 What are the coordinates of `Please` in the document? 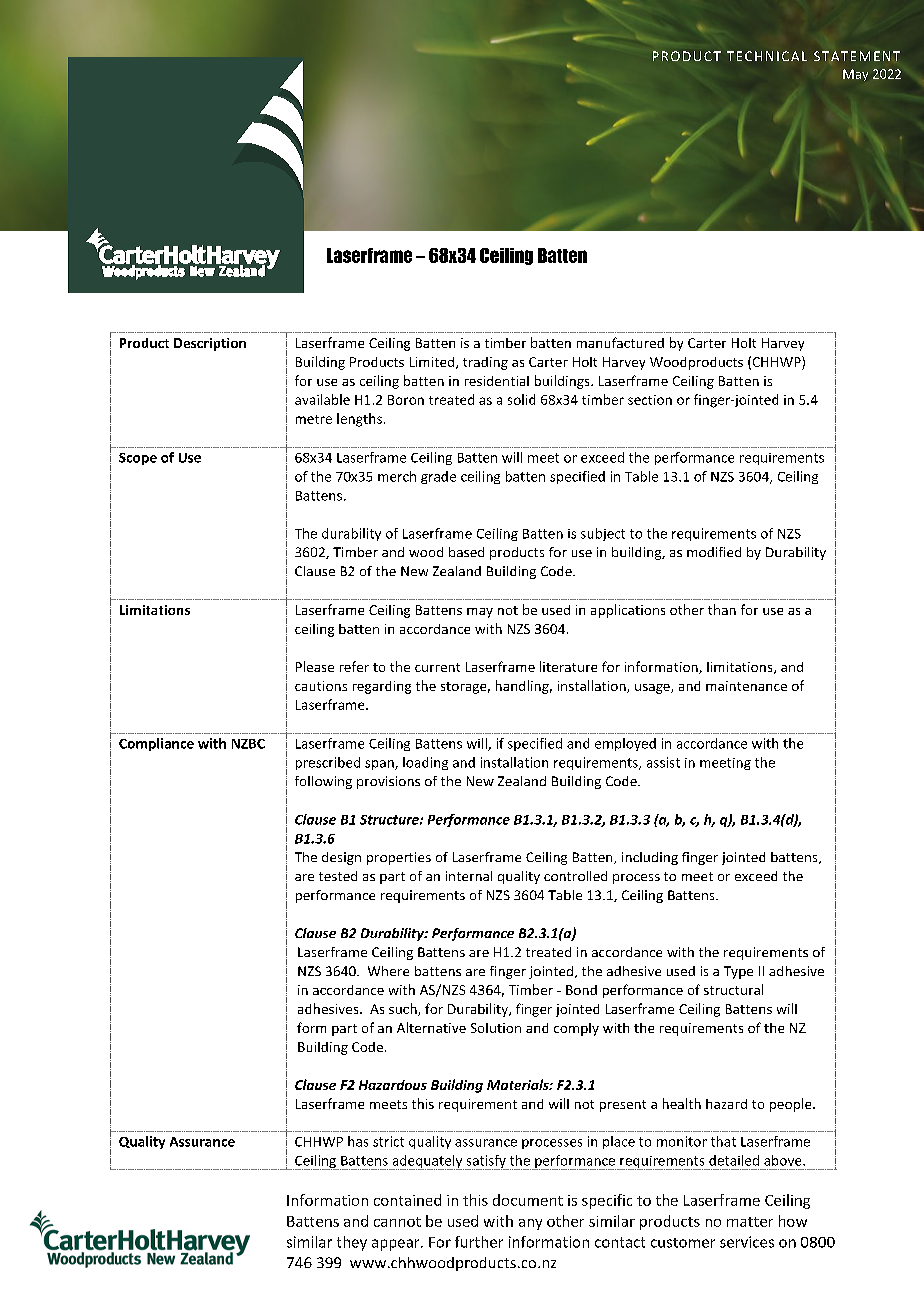 It's located at (315, 666).
